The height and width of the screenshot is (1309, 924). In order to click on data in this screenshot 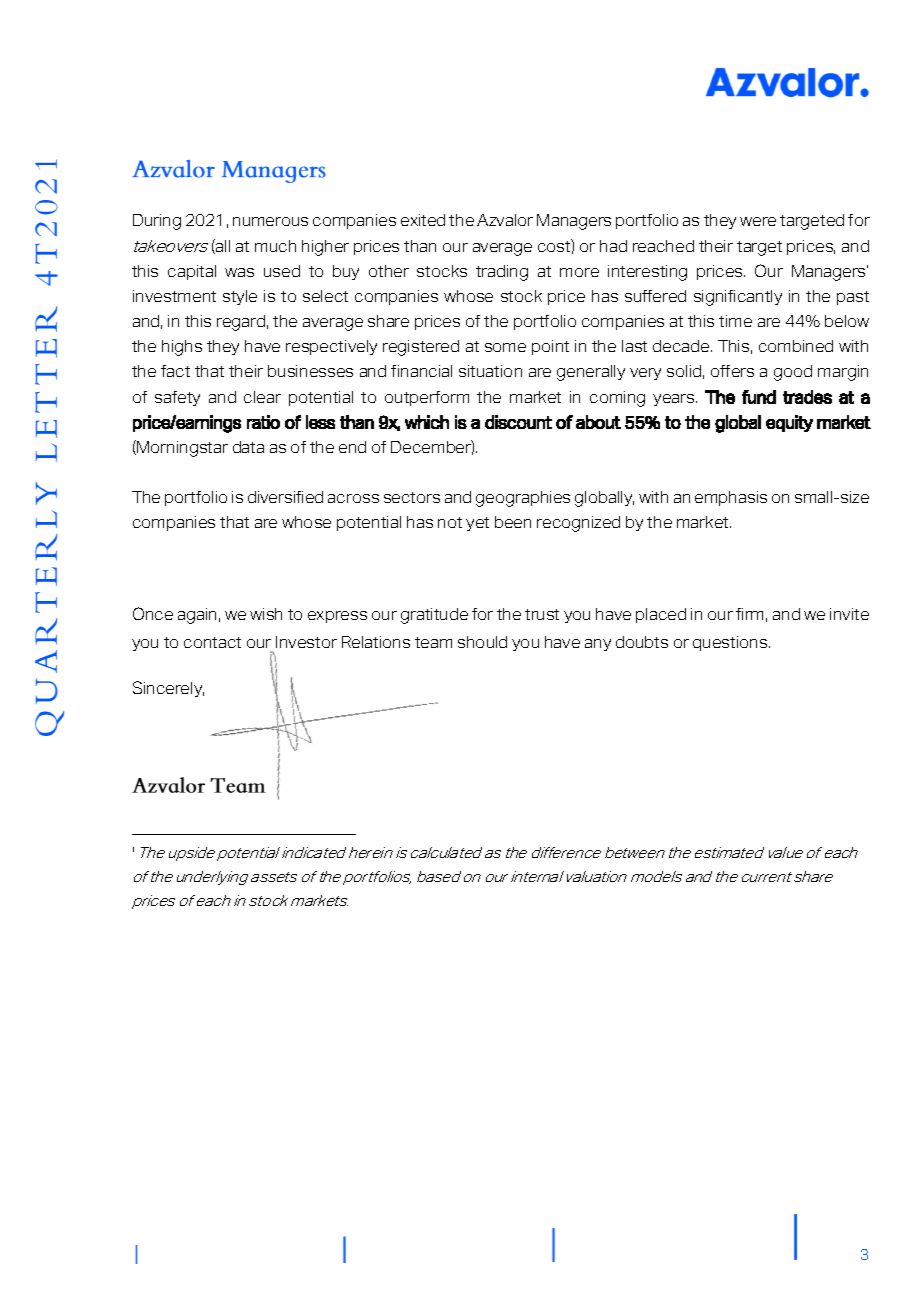, I will do `click(248, 447)`.
